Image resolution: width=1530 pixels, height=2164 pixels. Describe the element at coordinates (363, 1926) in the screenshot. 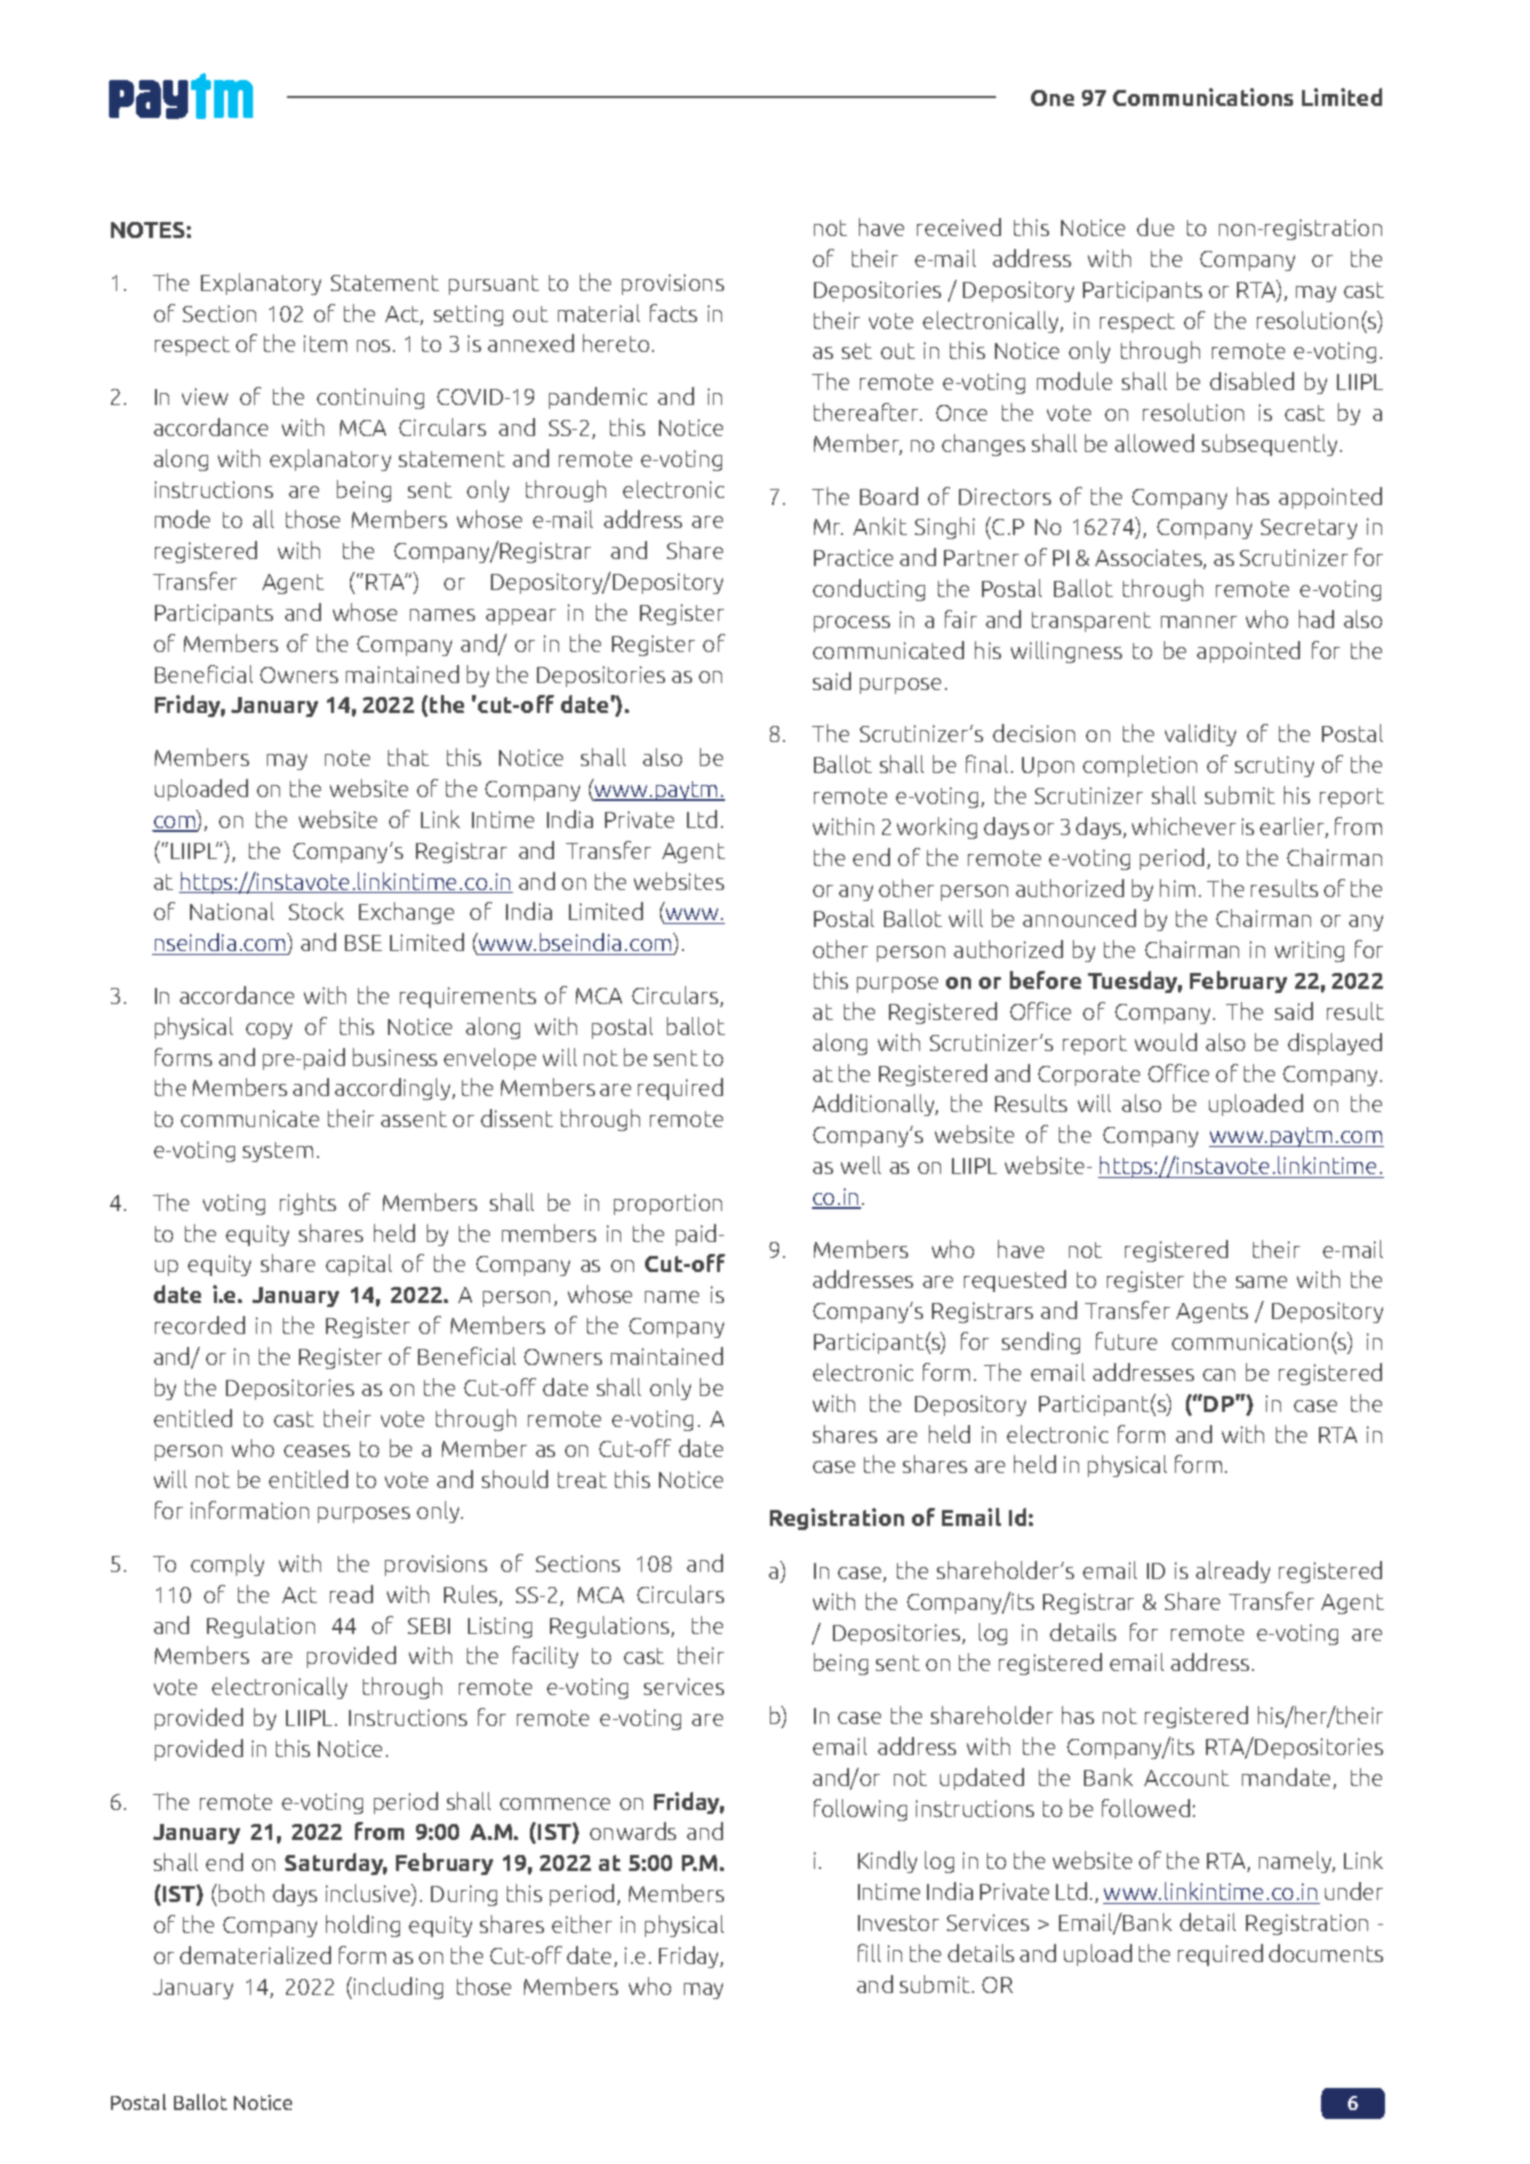

I see `holding` at that location.
